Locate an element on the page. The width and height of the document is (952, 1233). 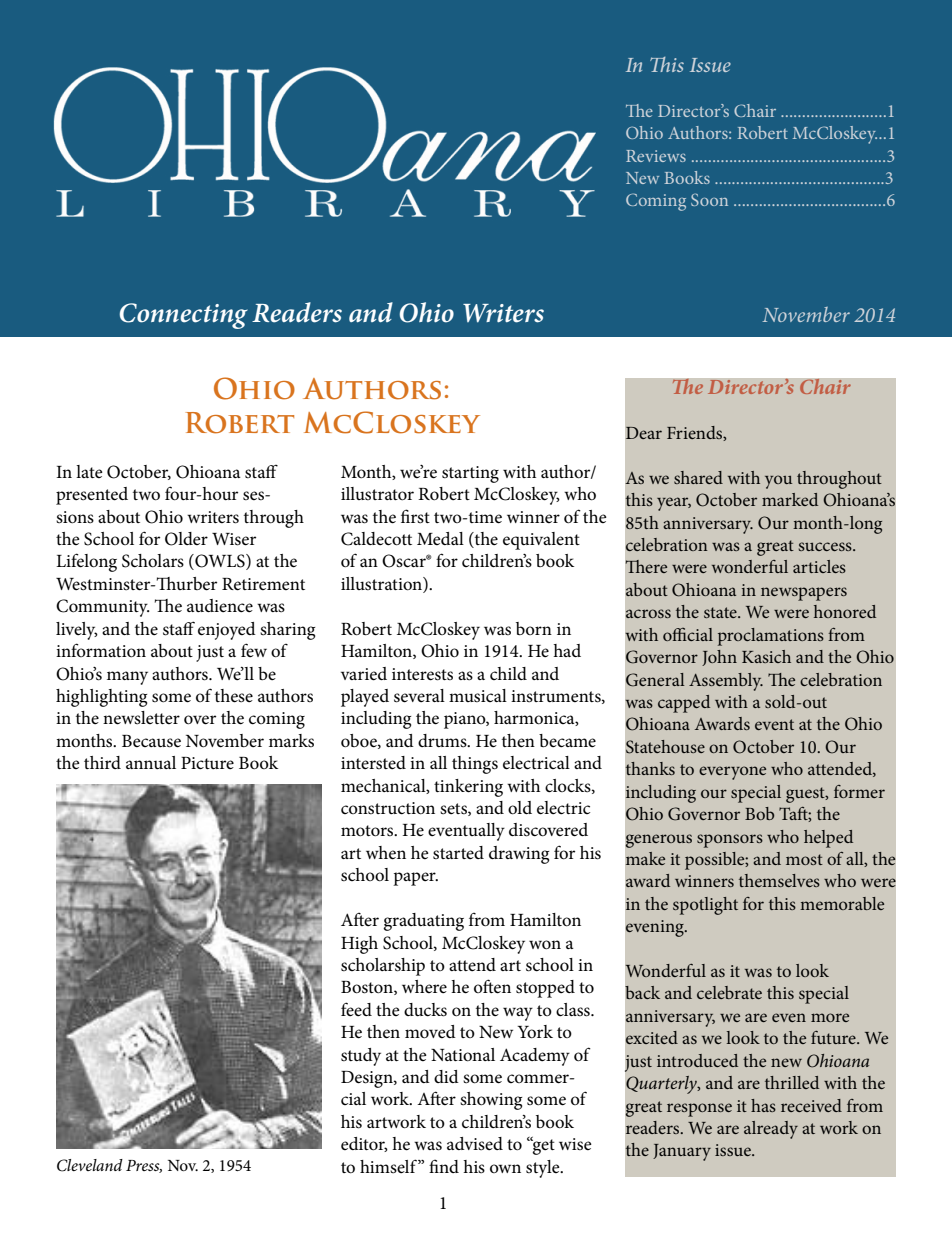
Cleveland is located at coordinates (90, 1165).
